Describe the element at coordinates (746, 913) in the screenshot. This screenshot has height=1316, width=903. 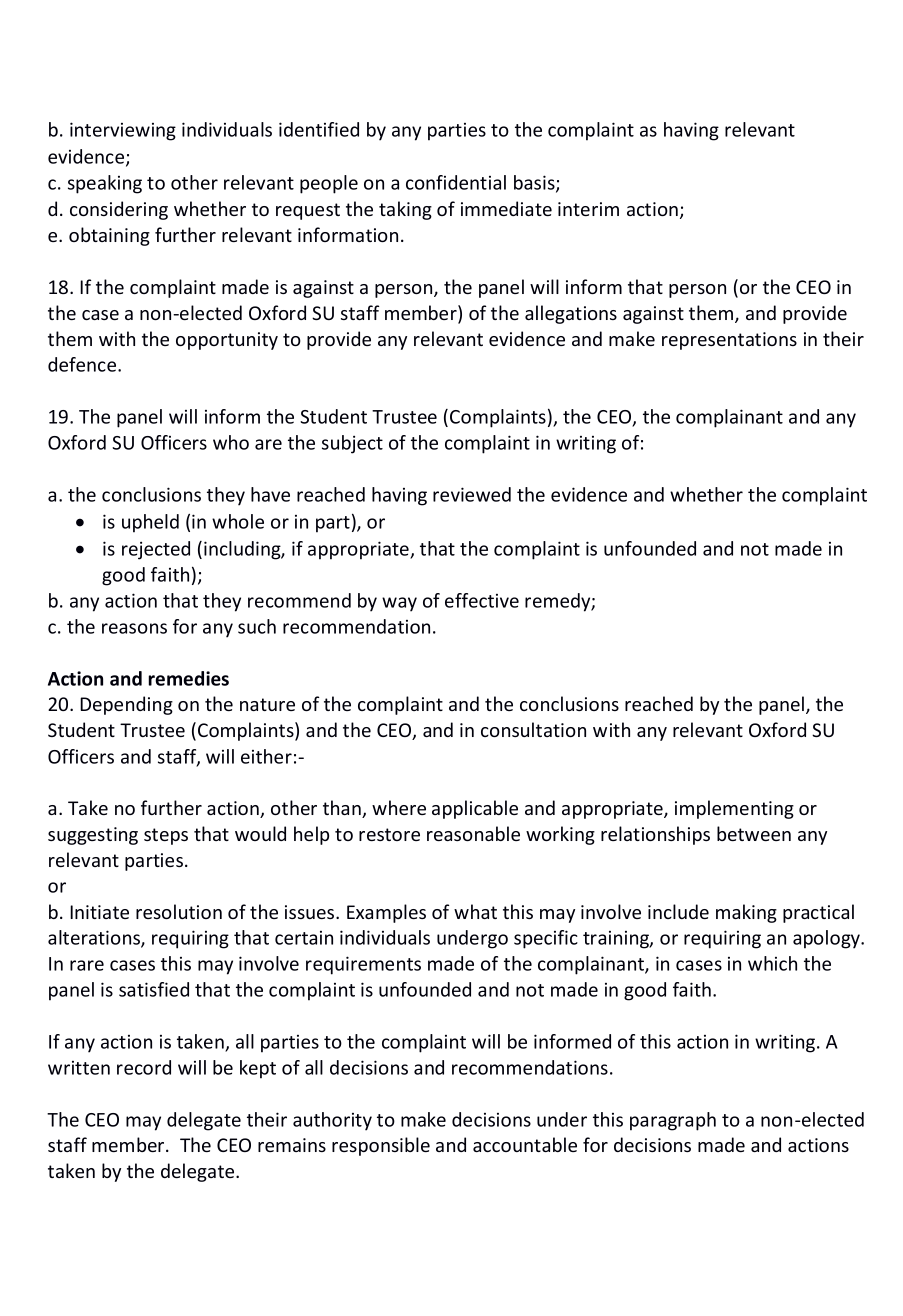
I see `making` at that location.
